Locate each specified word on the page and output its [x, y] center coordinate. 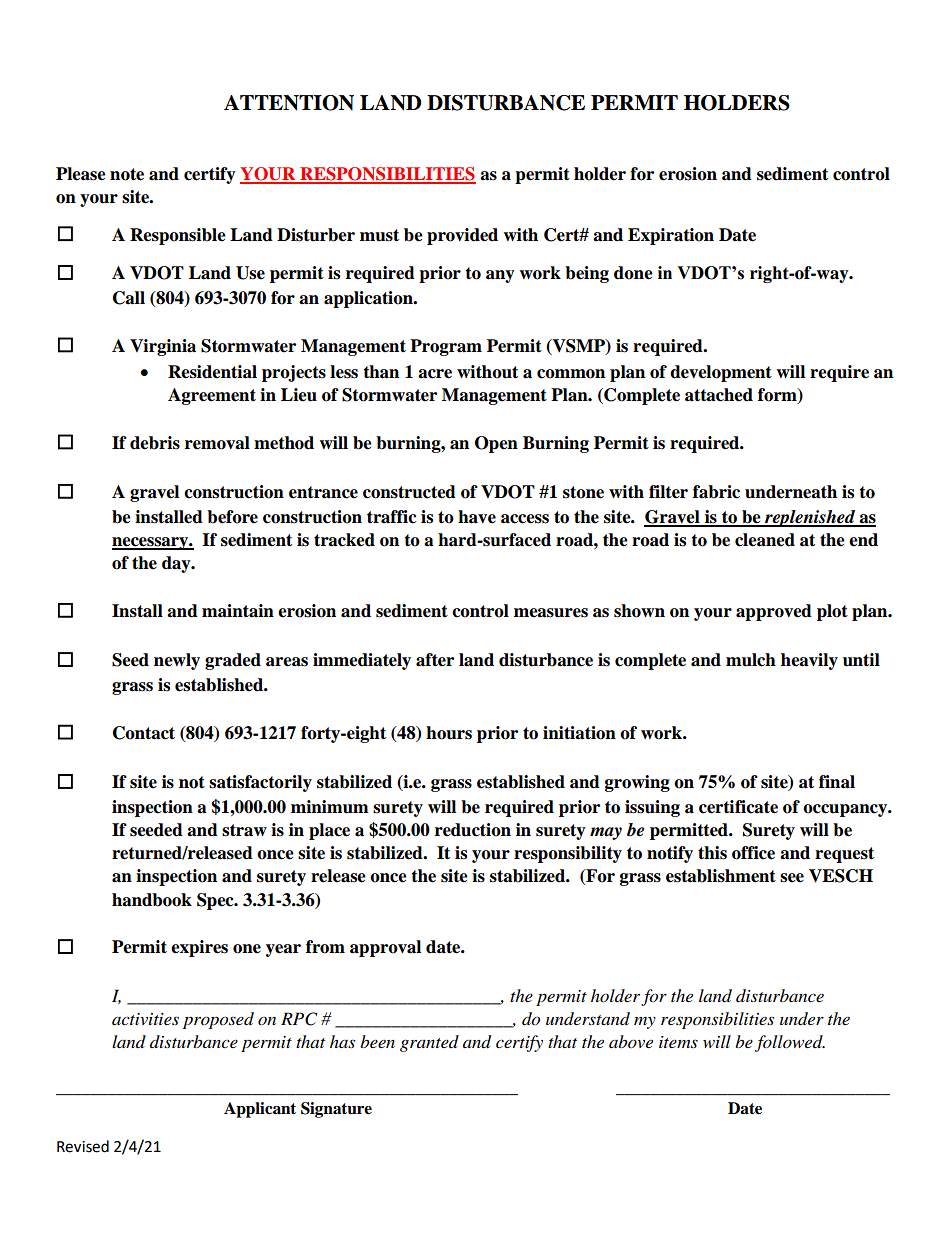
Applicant [260, 1110]
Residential [212, 372]
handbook [152, 900]
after [435, 660]
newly [177, 661]
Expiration [671, 236]
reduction [473, 830]
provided [462, 236]
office [753, 853]
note [127, 174]
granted [429, 1043]
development [721, 373]
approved [774, 612]
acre [435, 374]
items [678, 1042]
